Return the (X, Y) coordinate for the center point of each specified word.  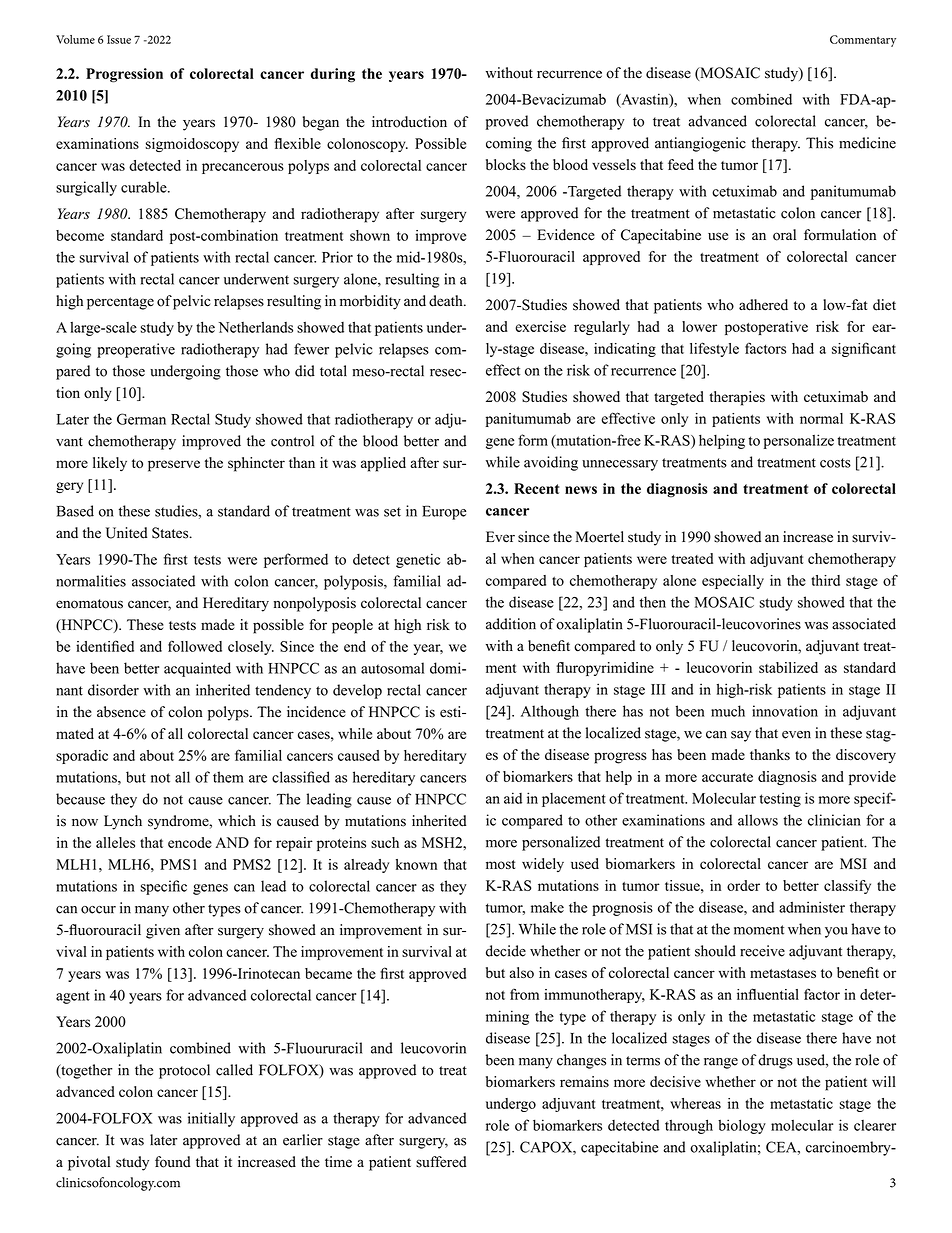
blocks (506, 164)
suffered (441, 1162)
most (500, 864)
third (825, 580)
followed (195, 646)
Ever (500, 537)
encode (190, 842)
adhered (763, 305)
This (819, 143)
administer (812, 907)
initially (211, 1119)
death (447, 301)
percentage (120, 303)
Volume (75, 39)
